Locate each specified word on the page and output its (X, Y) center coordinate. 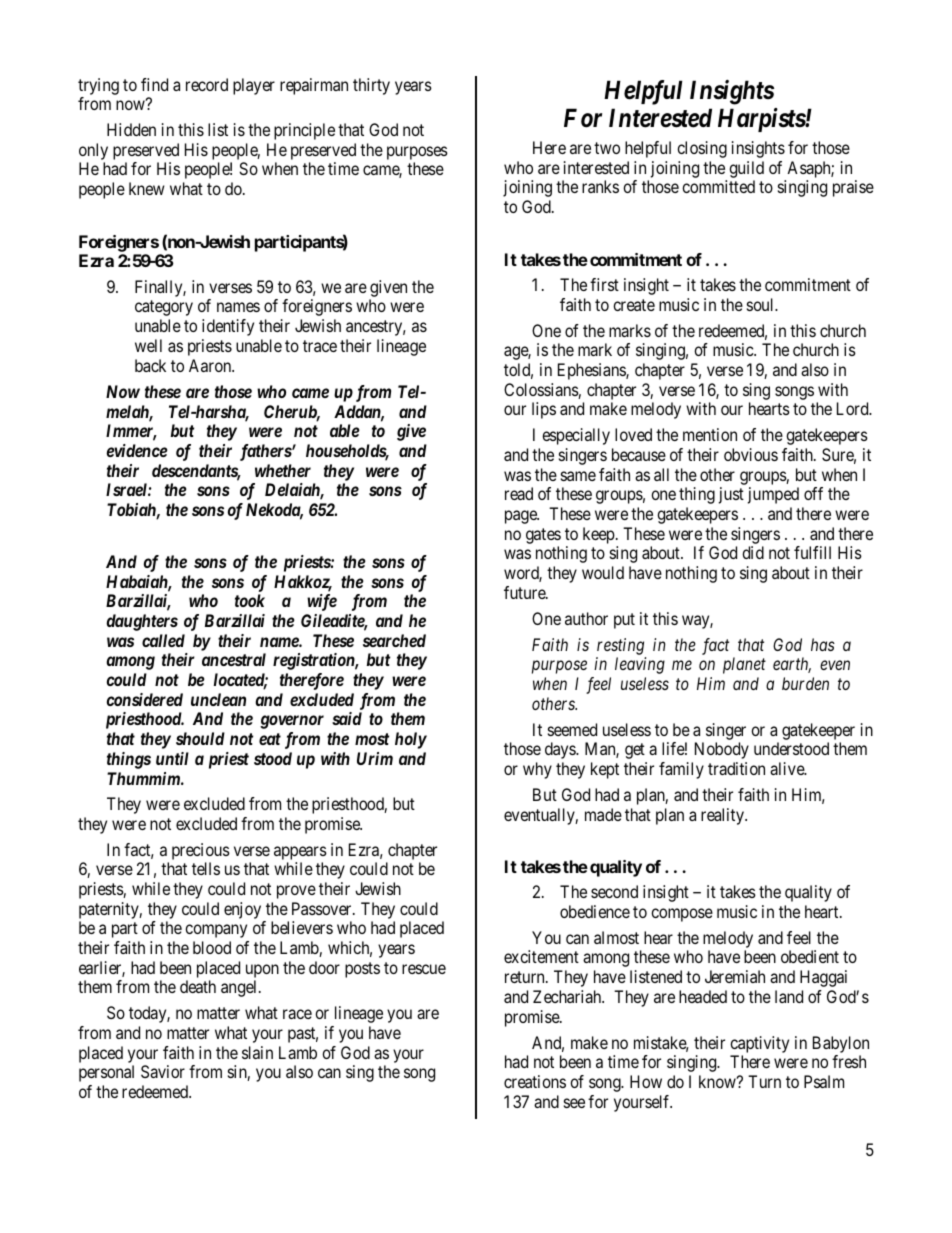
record (207, 84)
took (250, 600)
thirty (371, 86)
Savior (163, 1071)
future (525, 592)
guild (746, 169)
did (753, 552)
